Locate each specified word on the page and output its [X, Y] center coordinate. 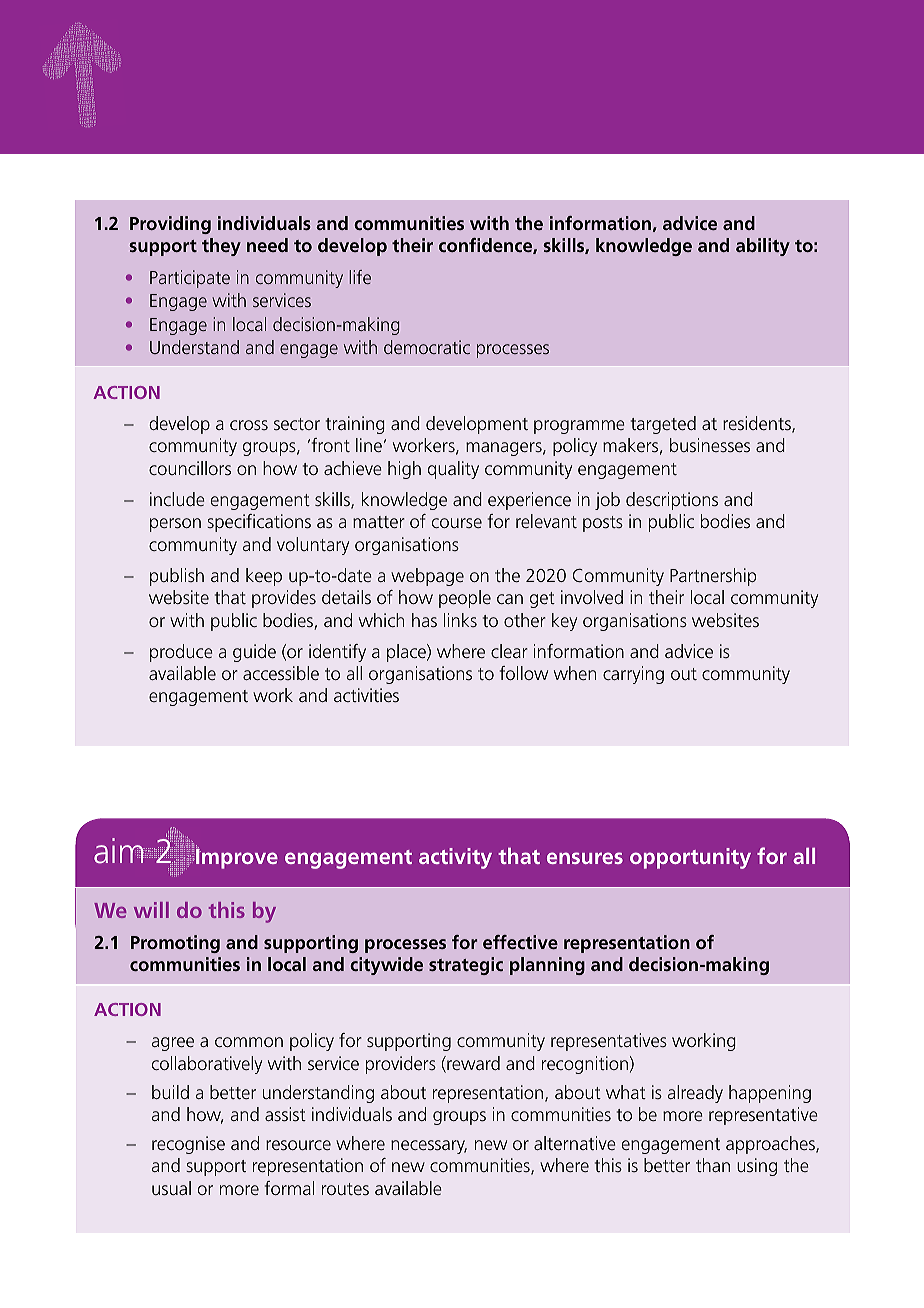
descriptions [672, 501]
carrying [633, 675]
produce [181, 653]
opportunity [690, 858]
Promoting [175, 944]
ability [763, 247]
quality [453, 470]
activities [366, 695]
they [221, 247]
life [360, 277]
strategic [466, 966]
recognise [188, 1145]
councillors [190, 468]
